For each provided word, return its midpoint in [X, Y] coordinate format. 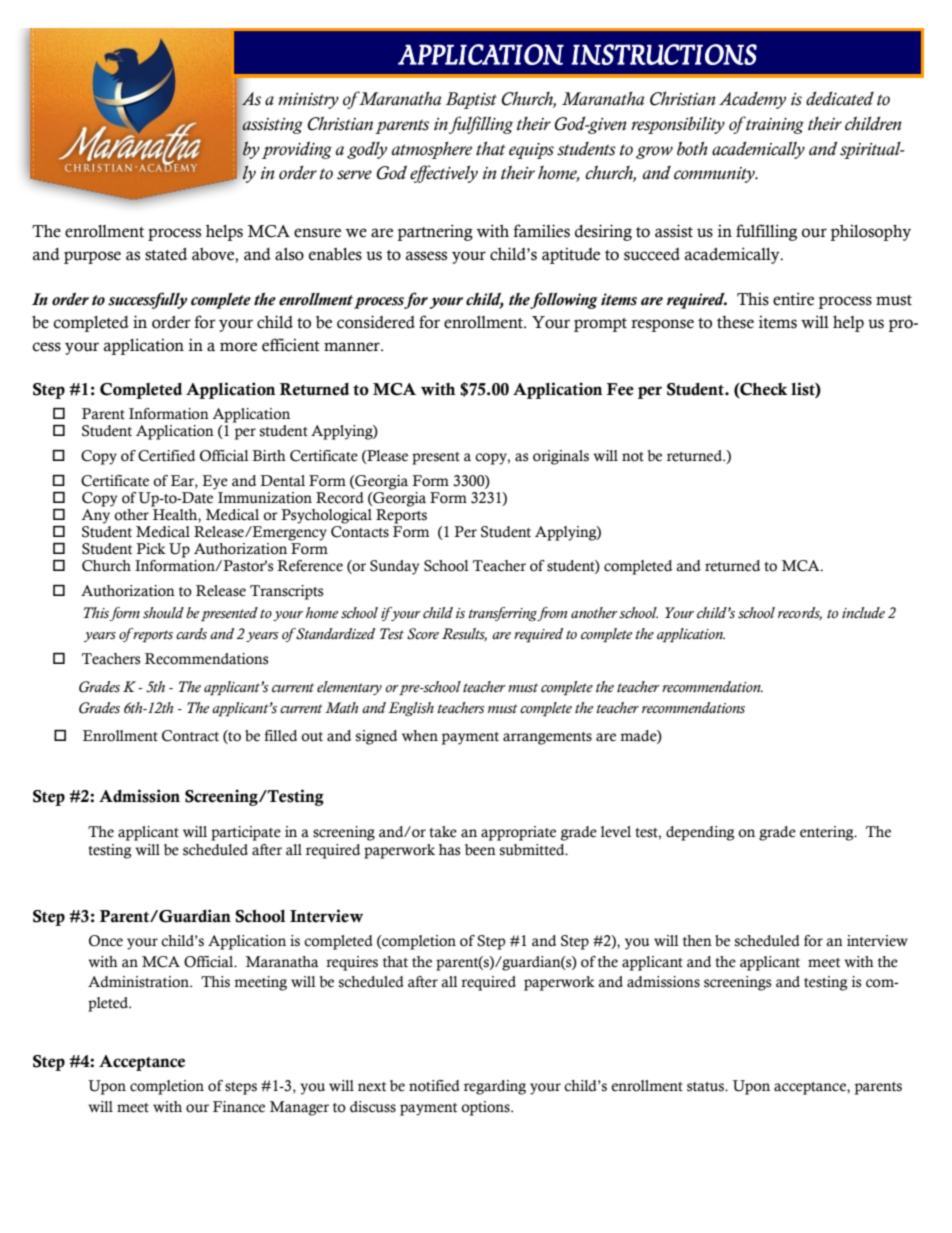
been [480, 850]
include [863, 613]
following [563, 300]
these [735, 322]
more [238, 347]
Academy [752, 100]
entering [828, 833]
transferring [503, 614]
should [163, 613]
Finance [239, 1107]
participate [246, 833]
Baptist [471, 100]
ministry [308, 101]
